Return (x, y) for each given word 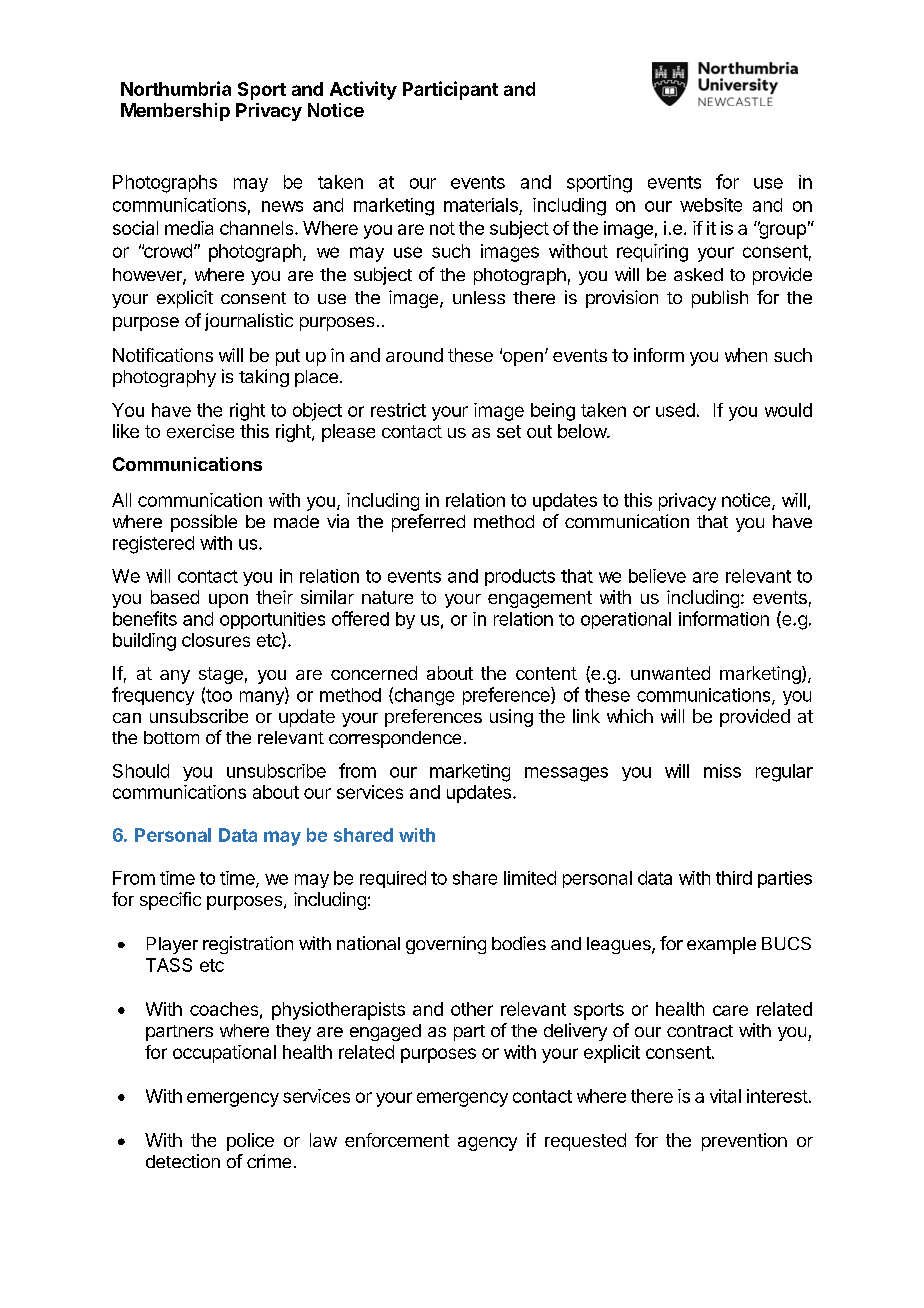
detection (183, 1161)
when (746, 355)
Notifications (163, 355)
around (414, 355)
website (711, 205)
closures (216, 640)
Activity (363, 90)
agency (487, 1144)
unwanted (670, 673)
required (393, 879)
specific (170, 901)
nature (387, 597)
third (734, 878)
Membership (175, 112)
